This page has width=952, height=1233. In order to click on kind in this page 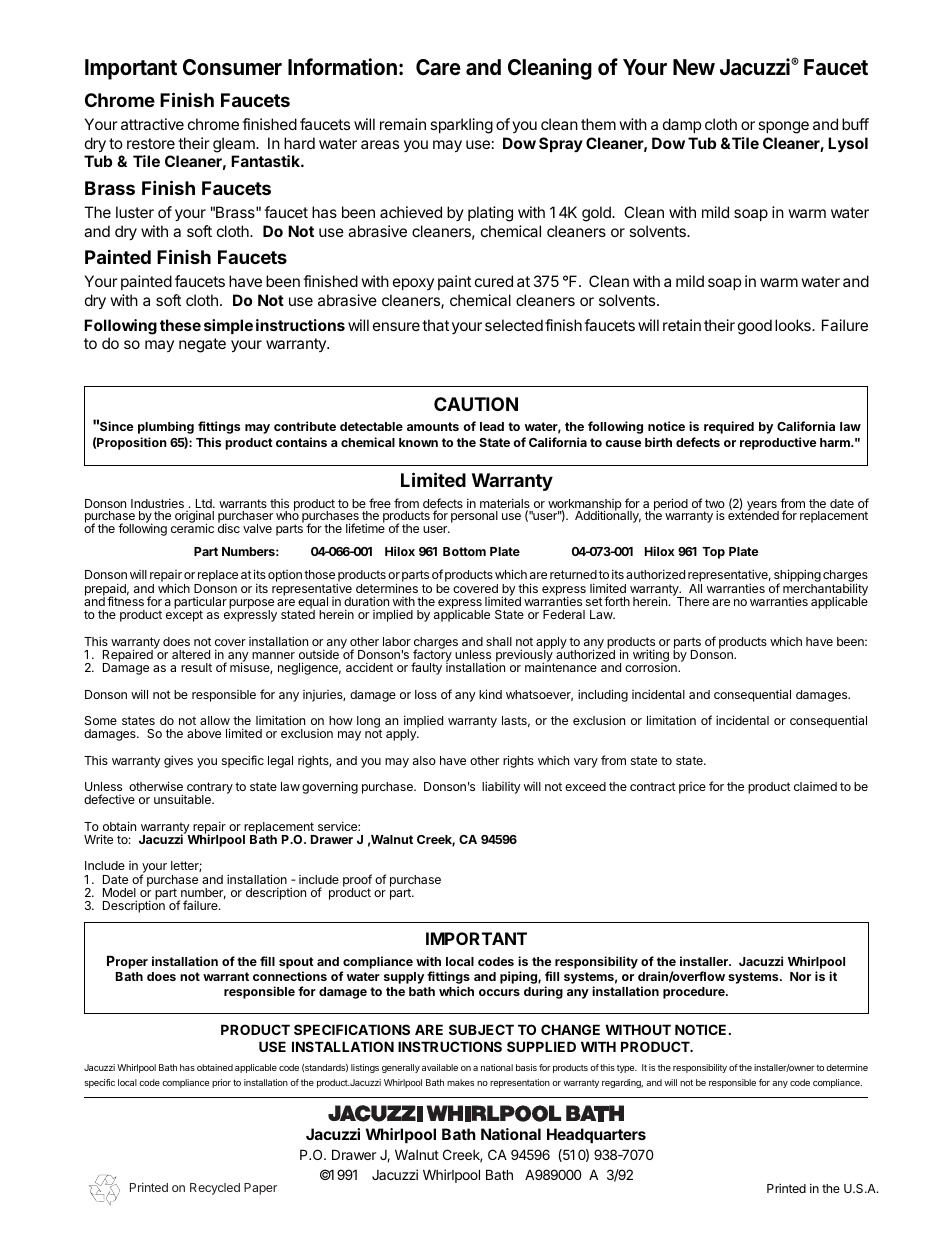, I will do `click(490, 694)`.
